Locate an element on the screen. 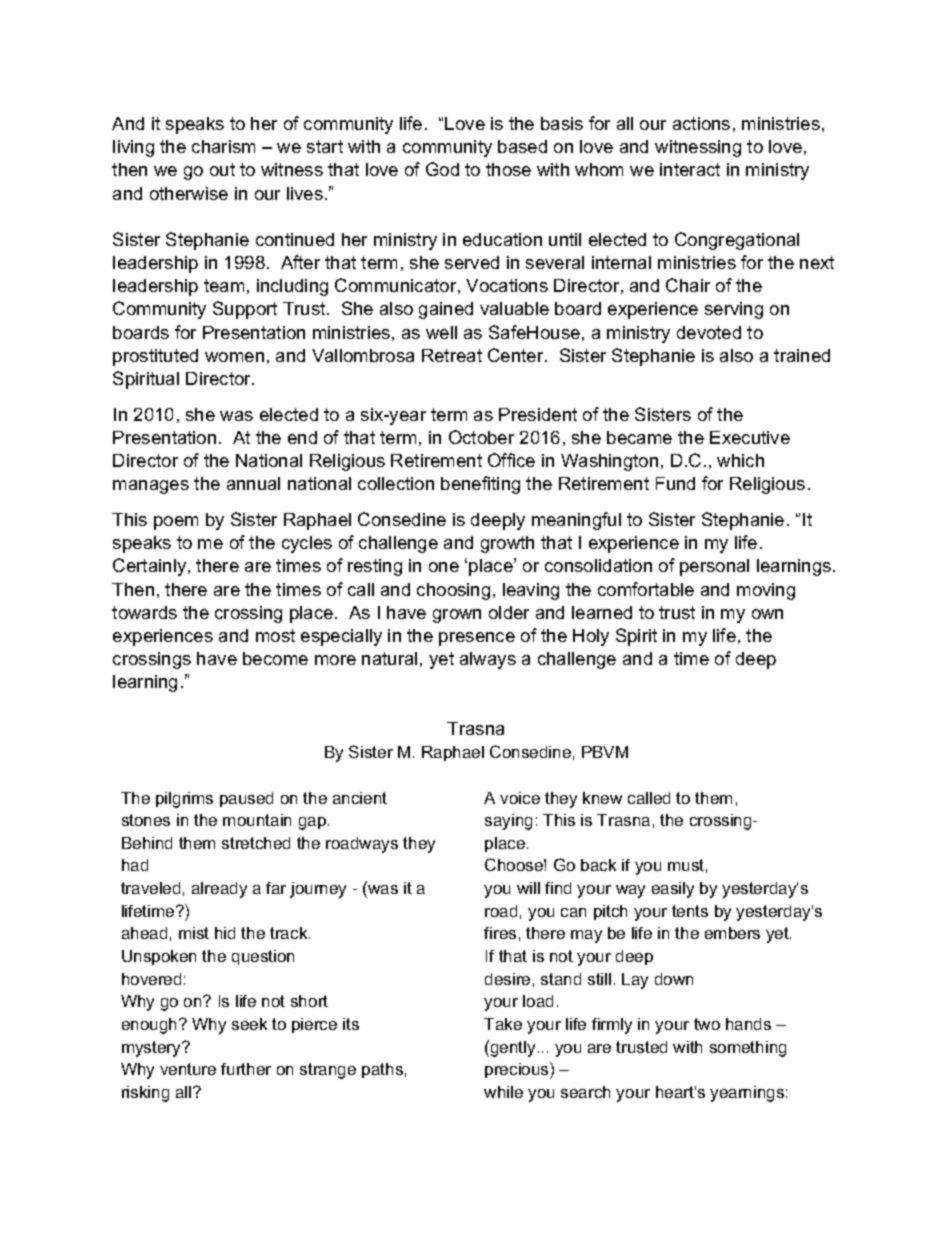  charism is located at coordinates (223, 146).
